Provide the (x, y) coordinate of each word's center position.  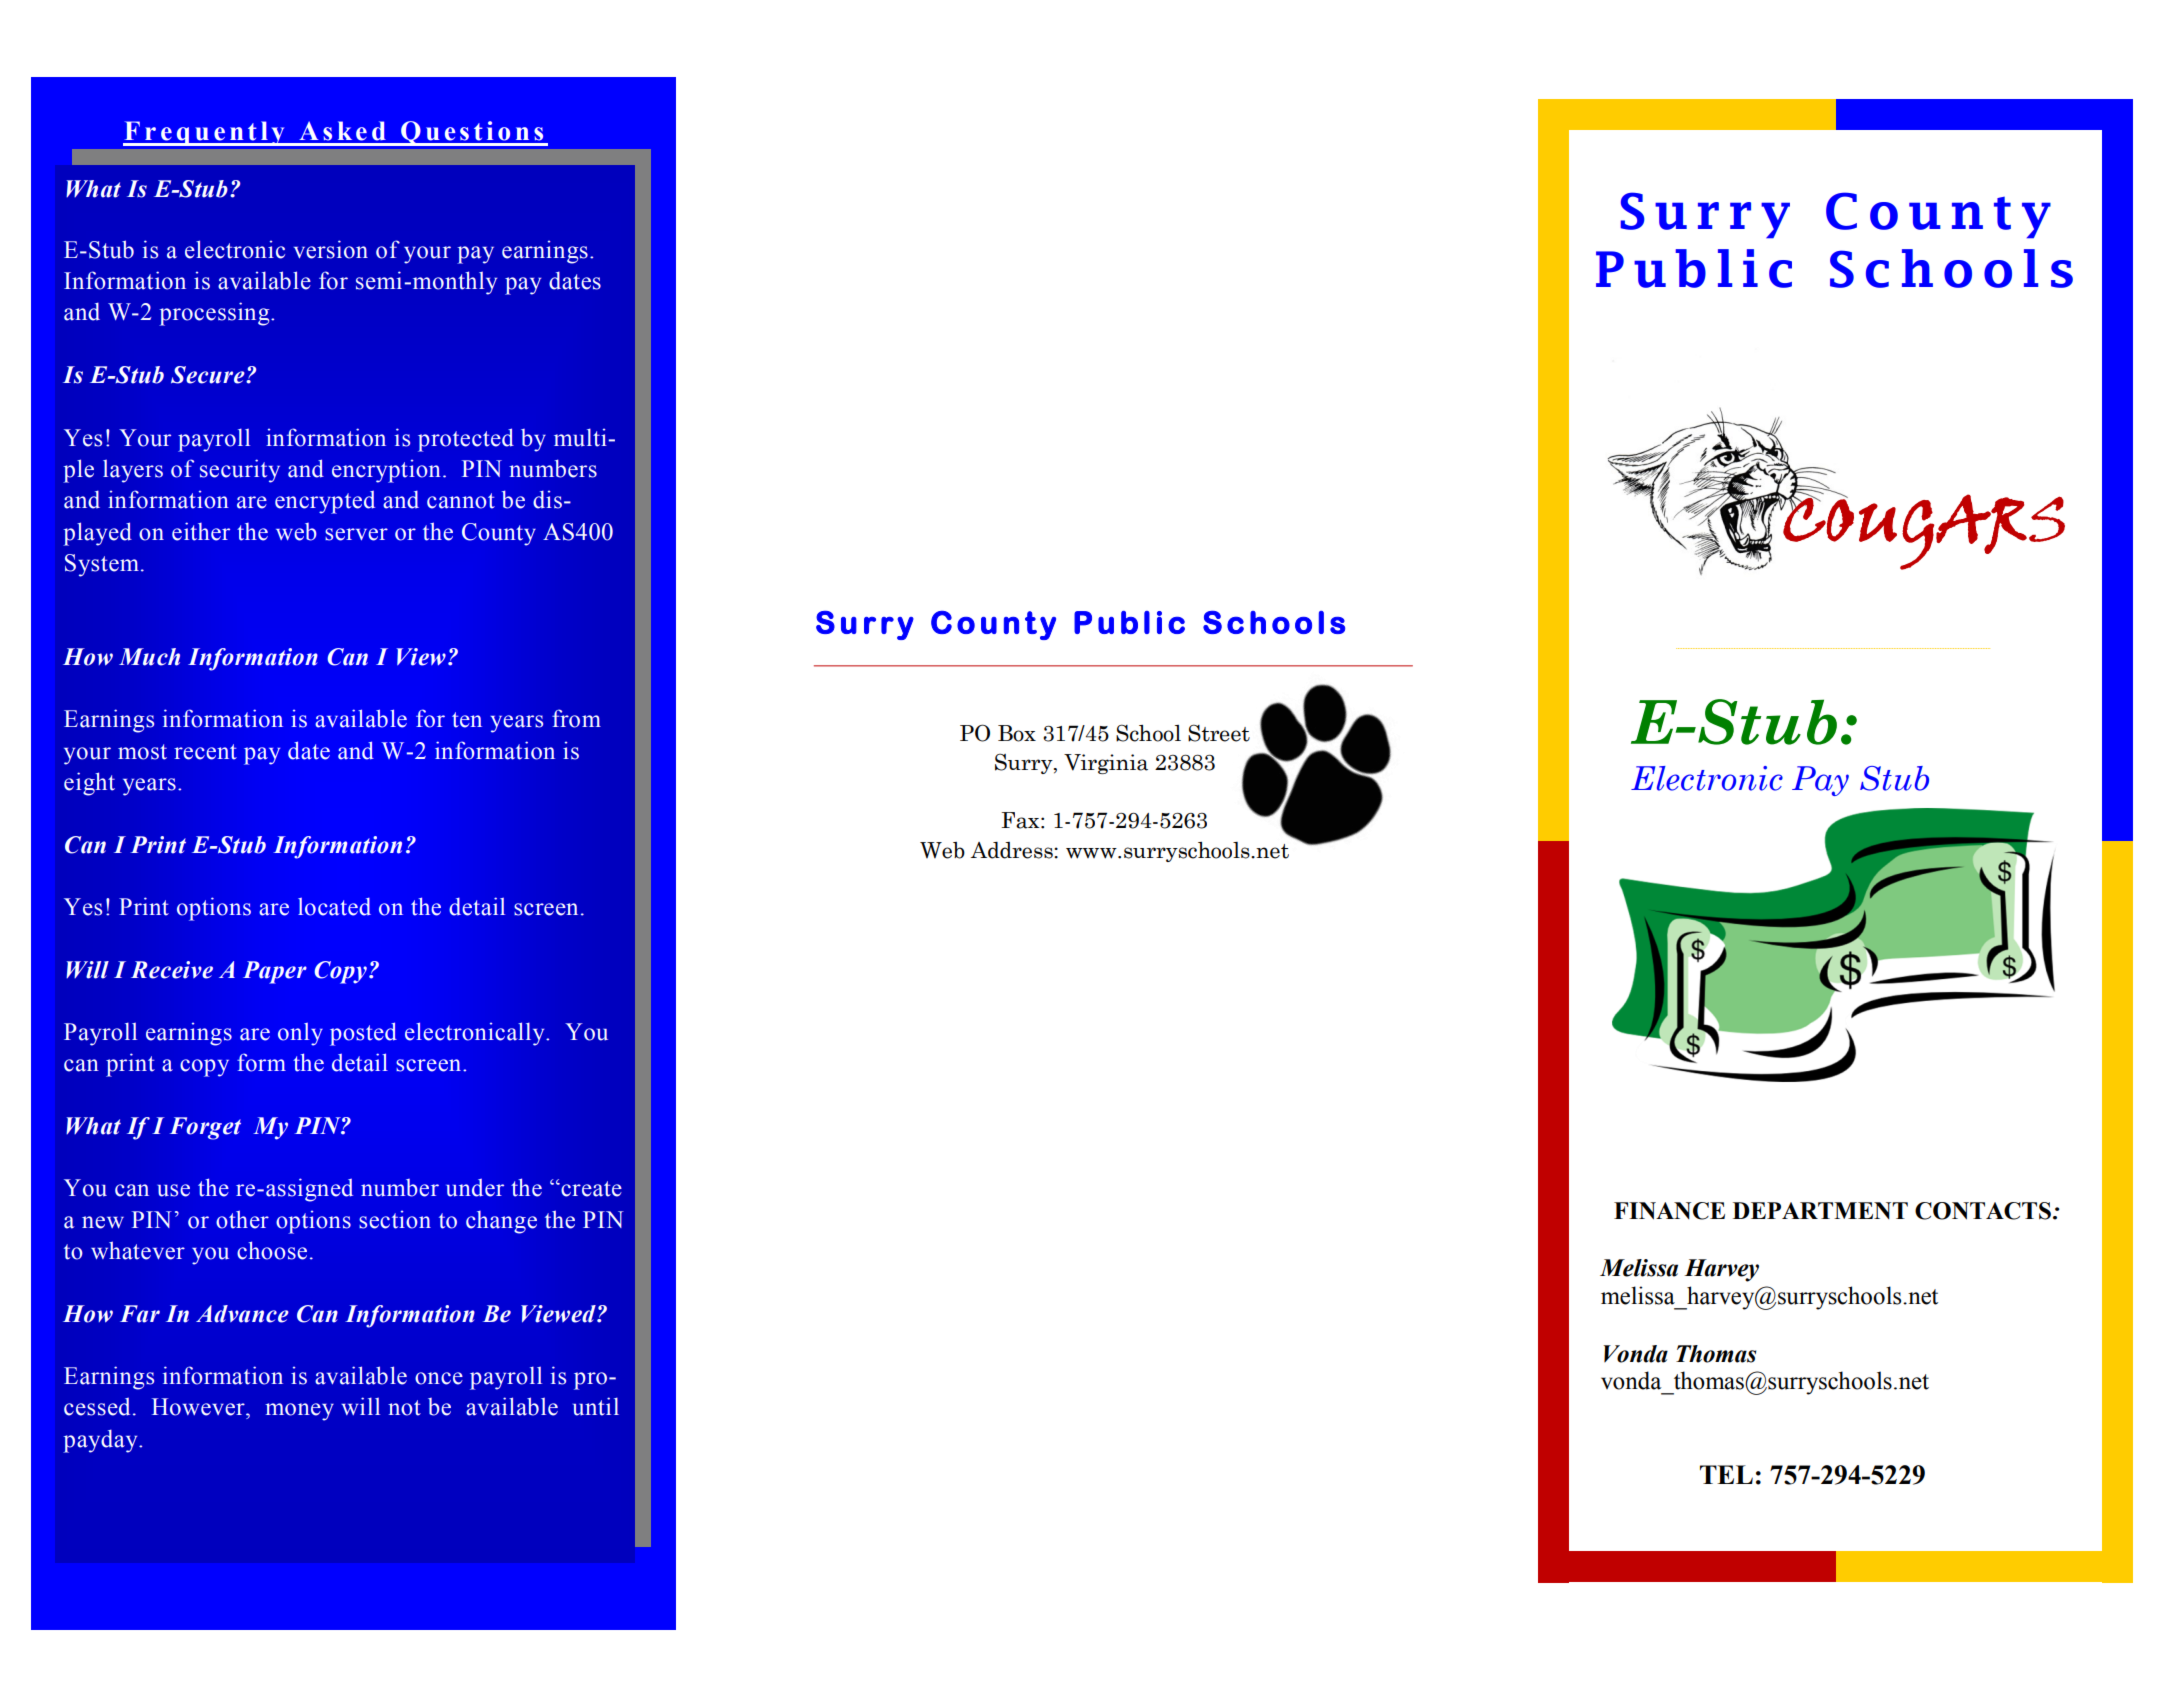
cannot (461, 501)
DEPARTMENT (1820, 1210)
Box (1017, 733)
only (300, 1034)
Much (149, 657)
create (590, 1189)
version (331, 249)
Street (1219, 733)
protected (466, 440)
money (299, 1412)
